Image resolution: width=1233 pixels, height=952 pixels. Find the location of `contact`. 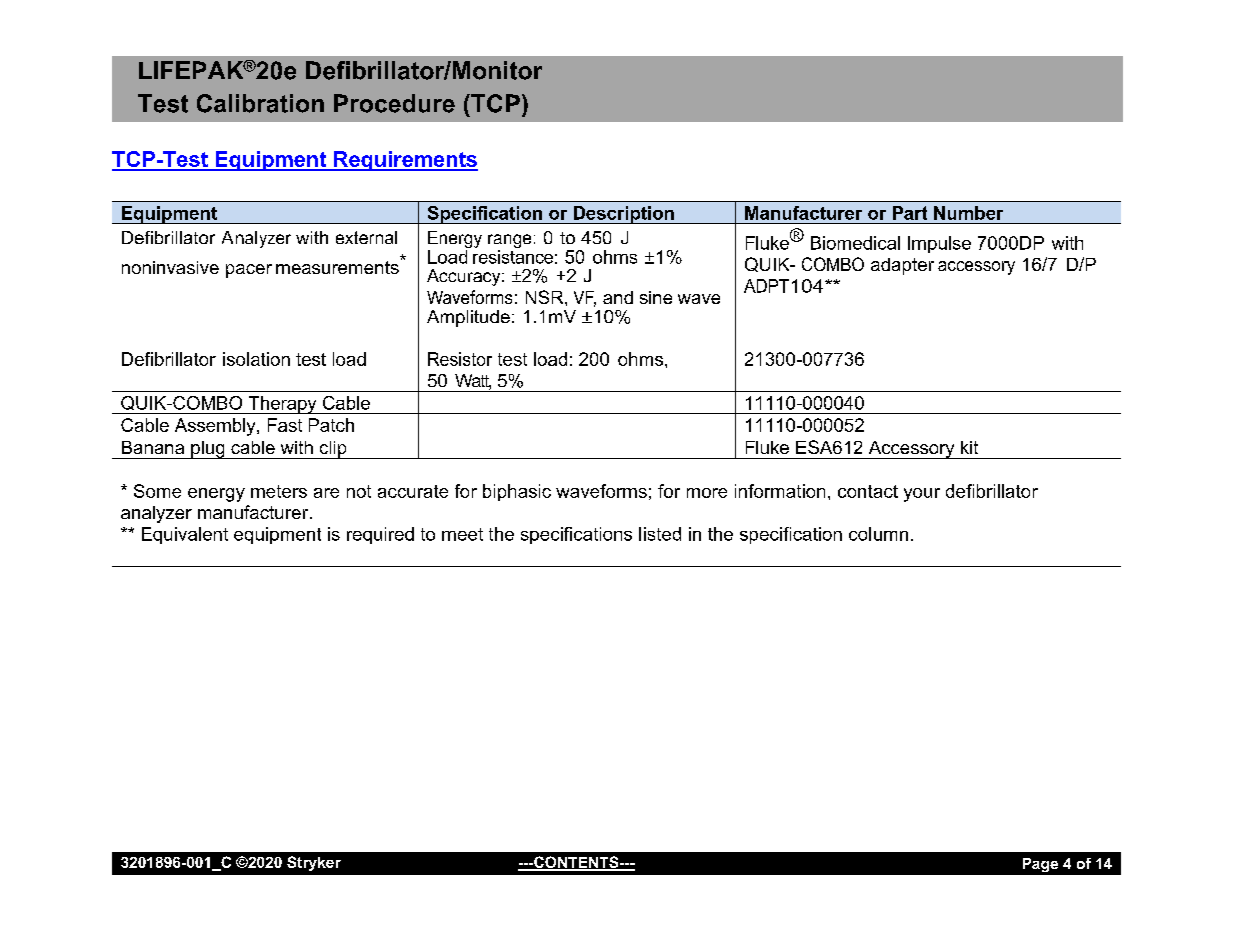

contact is located at coordinates (868, 491).
